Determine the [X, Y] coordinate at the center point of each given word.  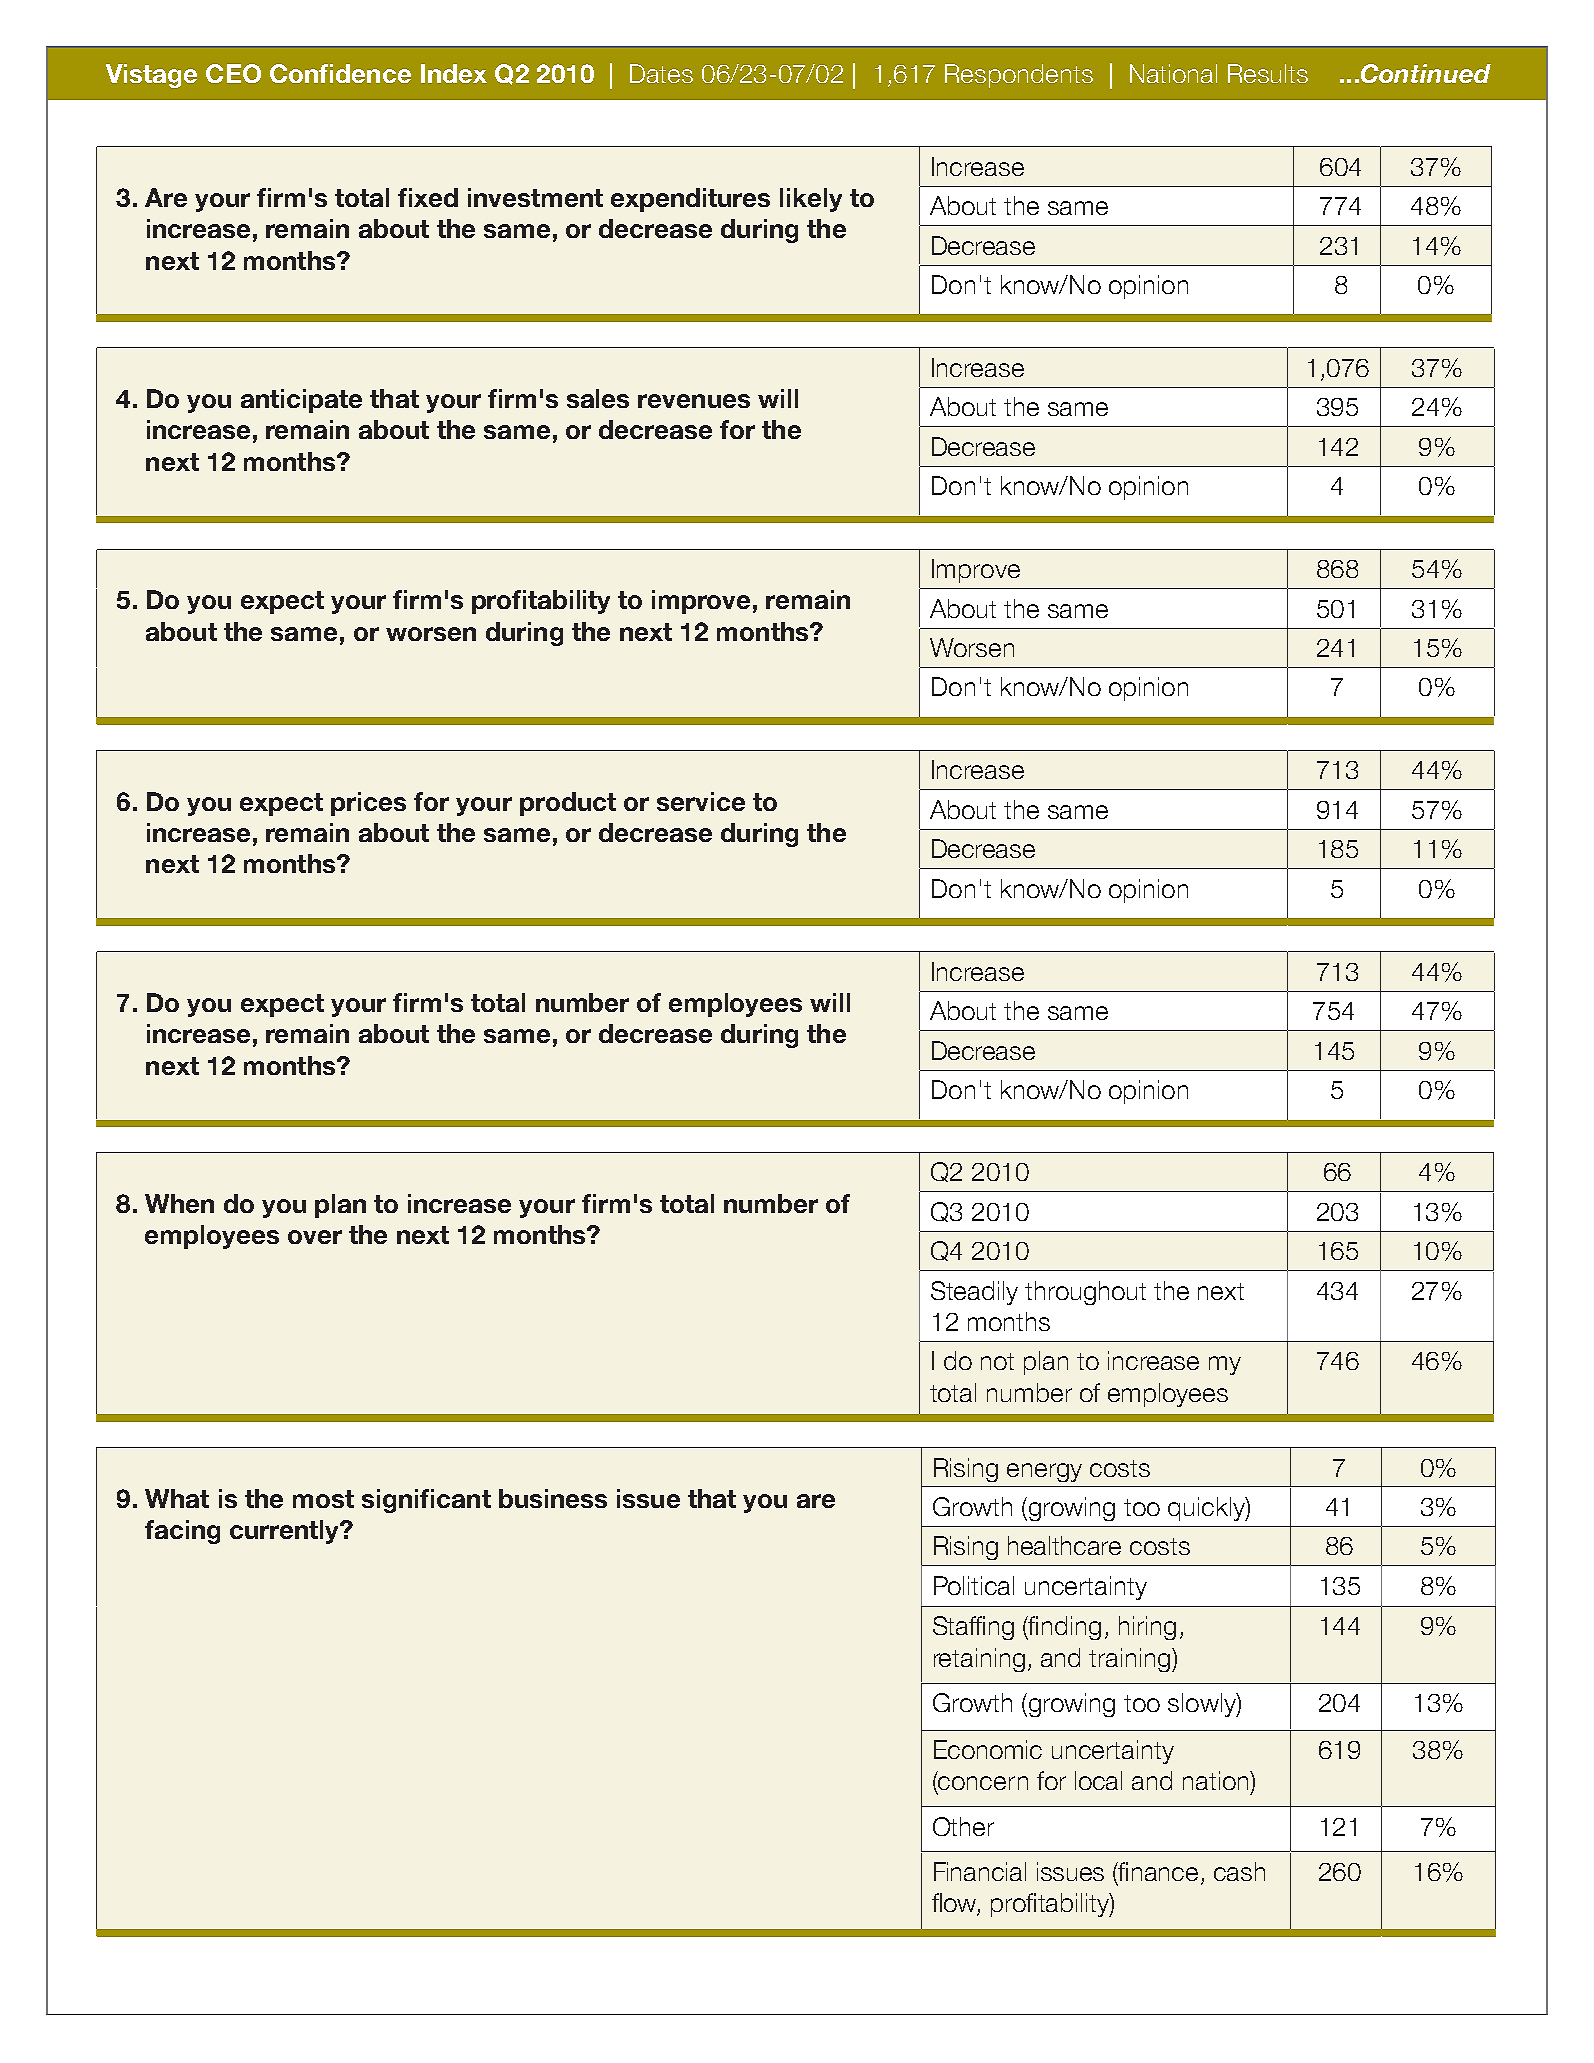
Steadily [974, 1293]
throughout [1085, 1293]
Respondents [1019, 76]
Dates [661, 73]
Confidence [340, 73]
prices [368, 804]
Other [963, 1826]
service [701, 801]
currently [286, 1532]
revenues [694, 401]
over [315, 1237]
